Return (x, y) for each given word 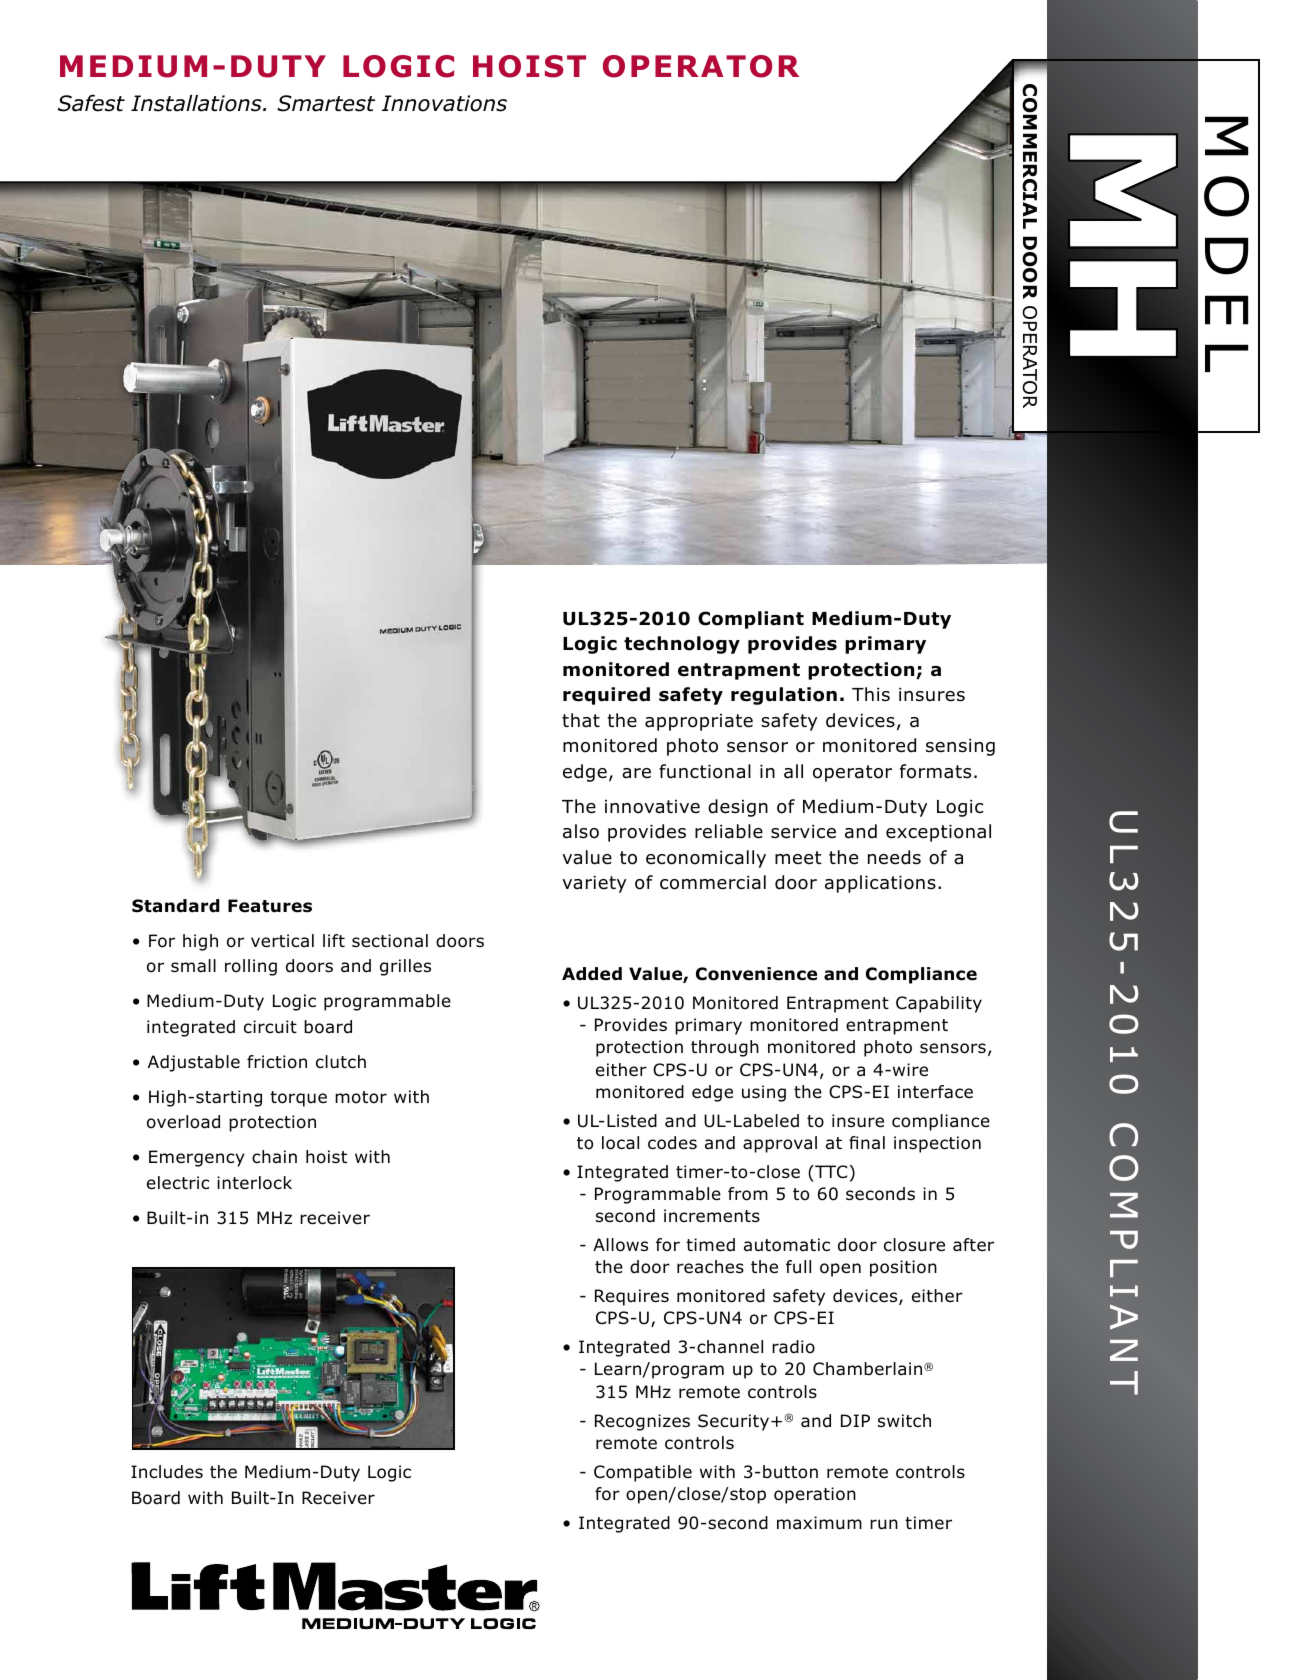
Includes (167, 1472)
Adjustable (194, 1063)
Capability (939, 1004)
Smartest (326, 103)
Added (592, 974)
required (606, 696)
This (871, 694)
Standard (176, 906)
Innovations (444, 103)
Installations (197, 103)
